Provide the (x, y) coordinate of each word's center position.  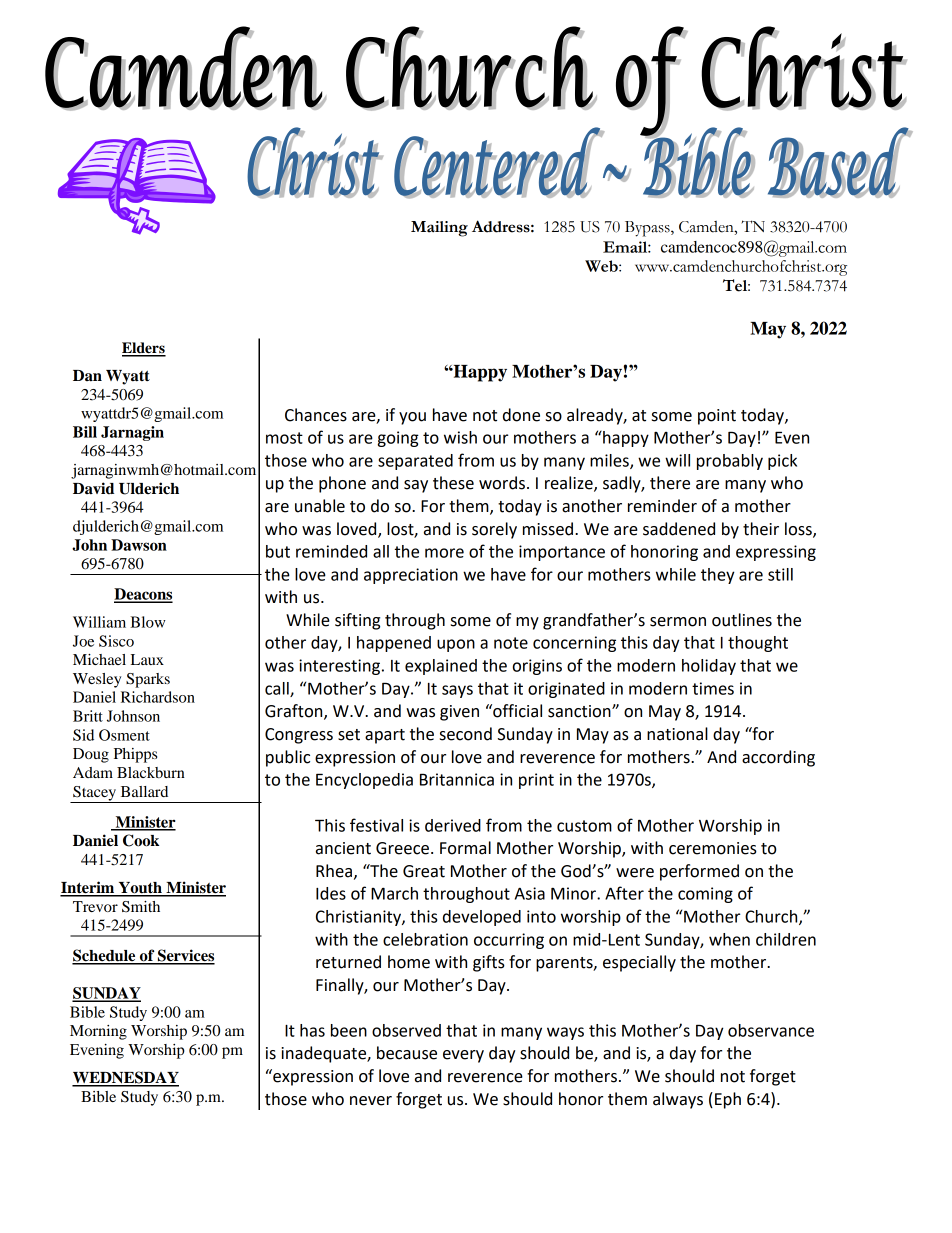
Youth (140, 889)
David (93, 488)
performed (699, 872)
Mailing (439, 229)
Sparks (148, 680)
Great (424, 871)
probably (730, 462)
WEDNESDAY (125, 1078)
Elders (144, 349)
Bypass (648, 229)
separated (415, 462)
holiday (709, 667)
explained (441, 667)
